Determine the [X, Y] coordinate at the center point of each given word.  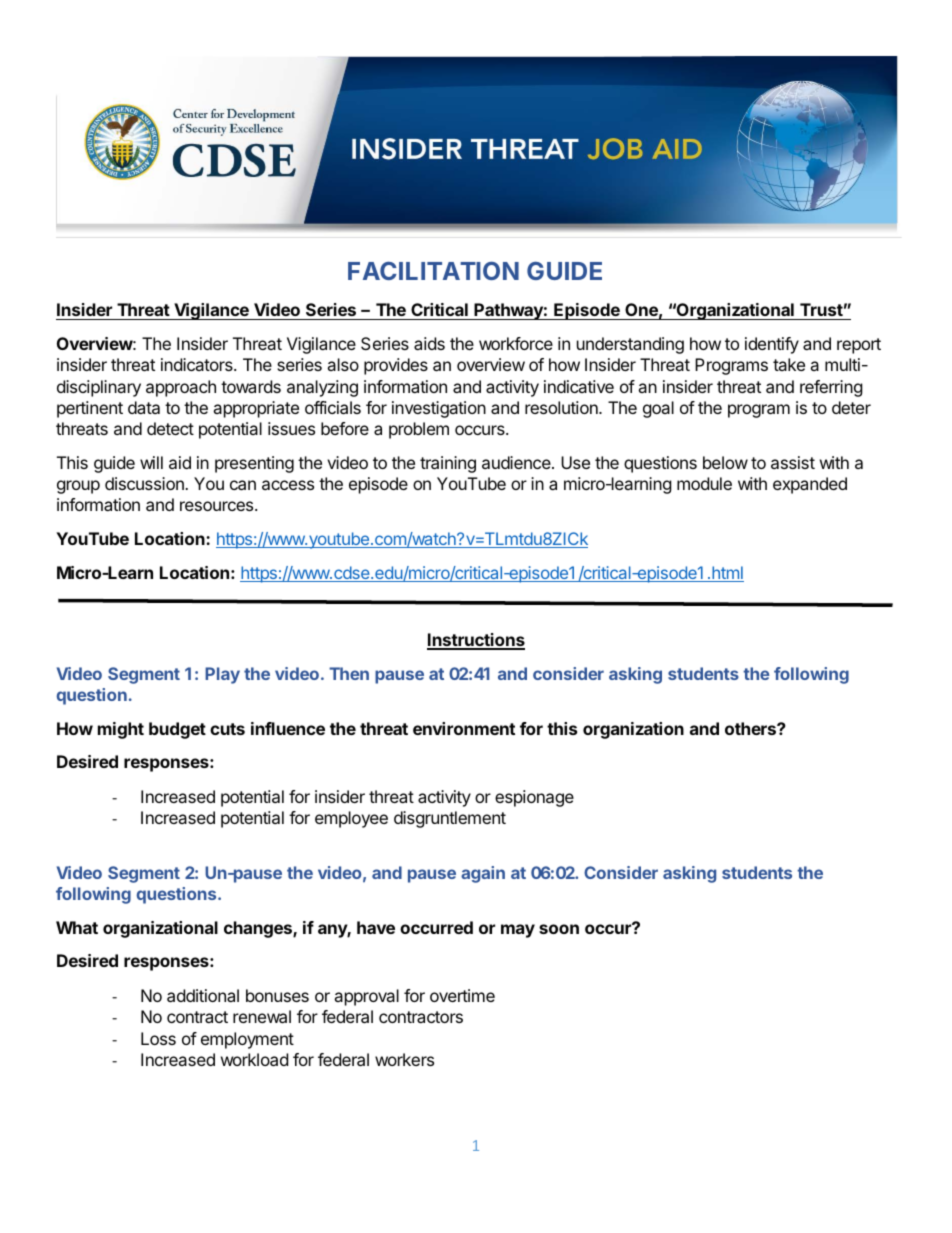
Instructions [476, 641]
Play [222, 675]
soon [559, 929]
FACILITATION [433, 270]
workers [404, 1059]
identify [772, 345]
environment [464, 728]
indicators [198, 364]
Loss [158, 1038]
